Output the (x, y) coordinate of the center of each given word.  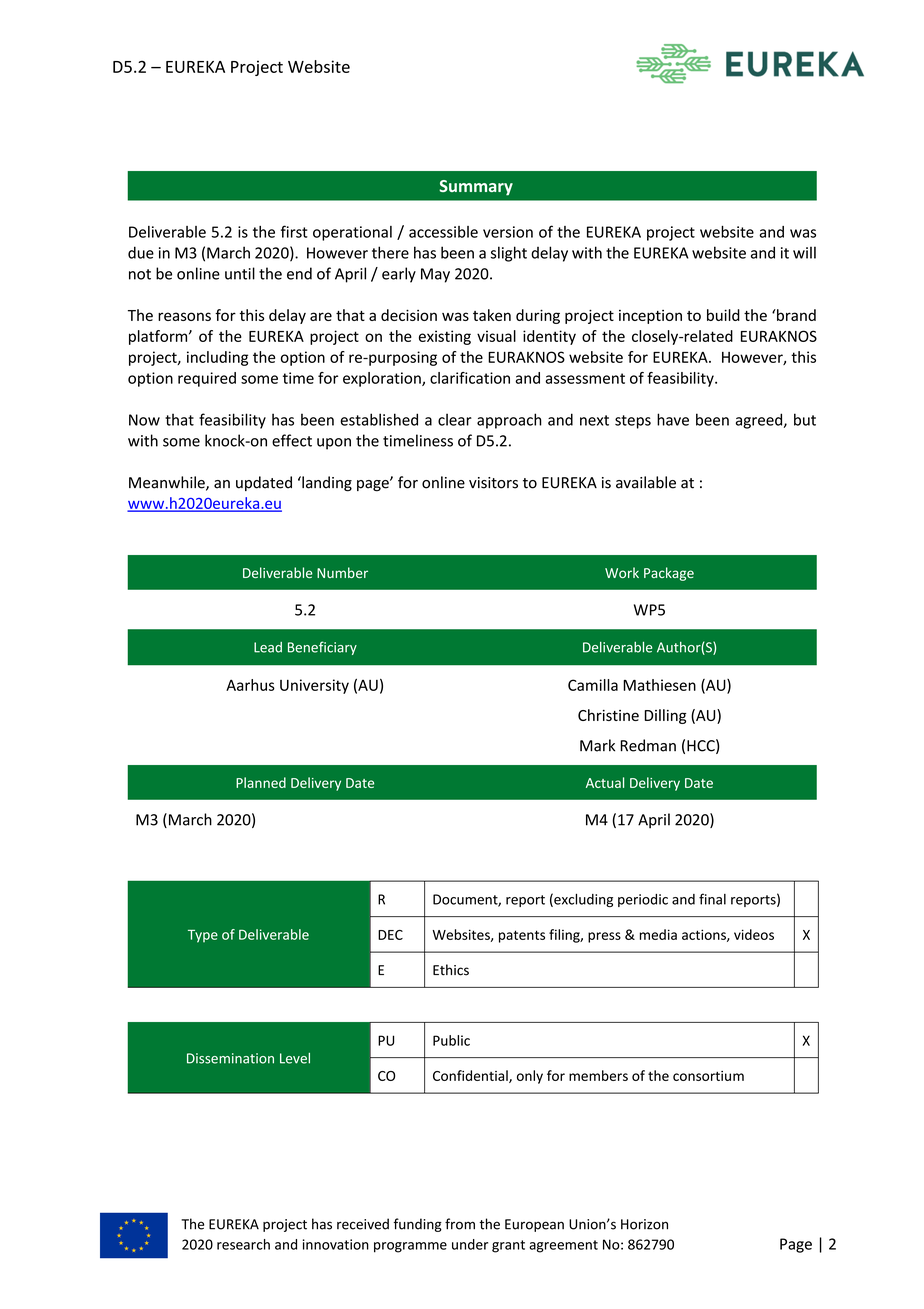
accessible (443, 232)
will (804, 252)
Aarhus (250, 685)
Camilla (593, 685)
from (460, 1224)
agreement (563, 1246)
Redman (648, 745)
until (240, 273)
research (243, 1244)
